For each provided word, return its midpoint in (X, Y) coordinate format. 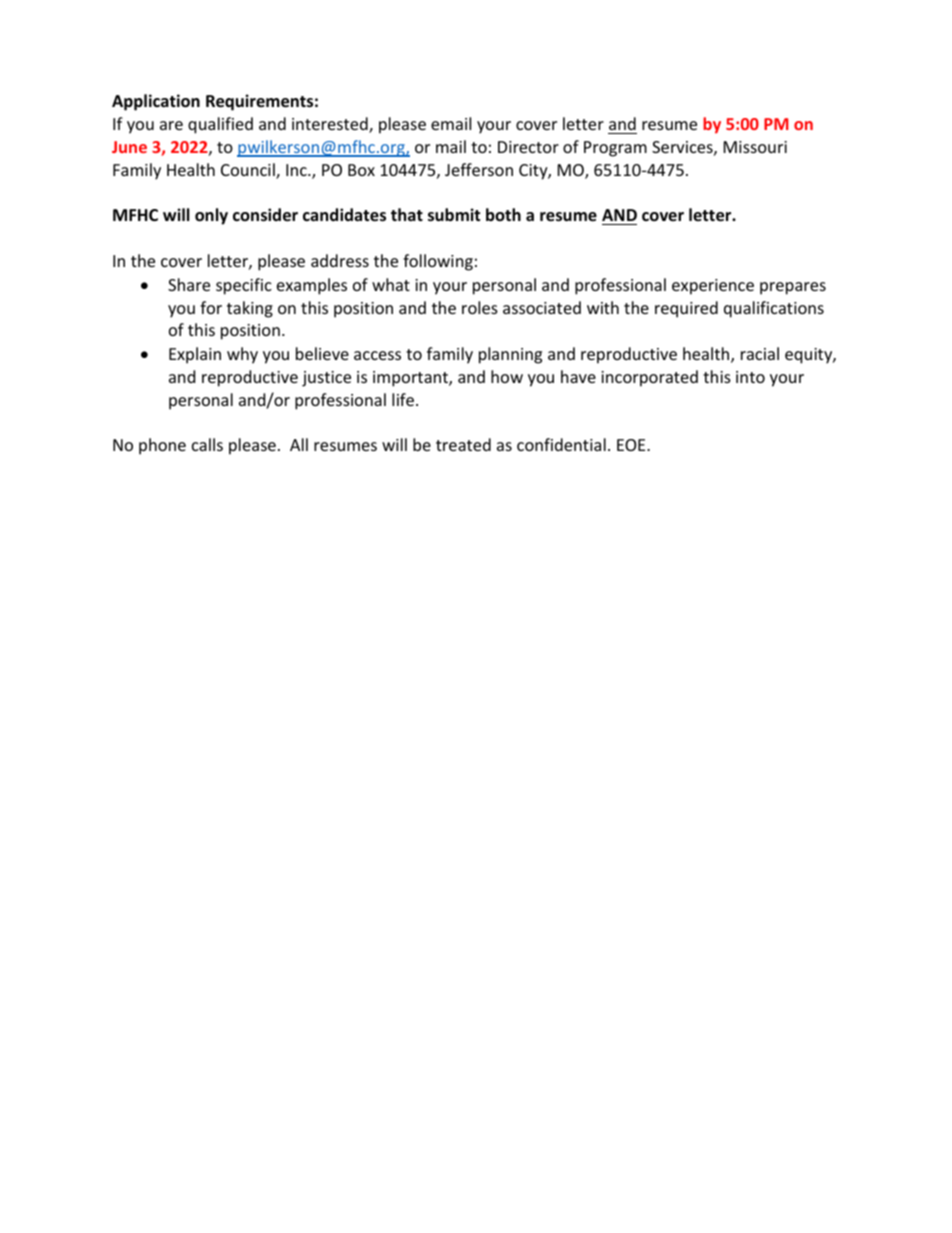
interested (331, 125)
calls (207, 444)
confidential (561, 444)
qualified (220, 125)
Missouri (755, 147)
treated (463, 444)
